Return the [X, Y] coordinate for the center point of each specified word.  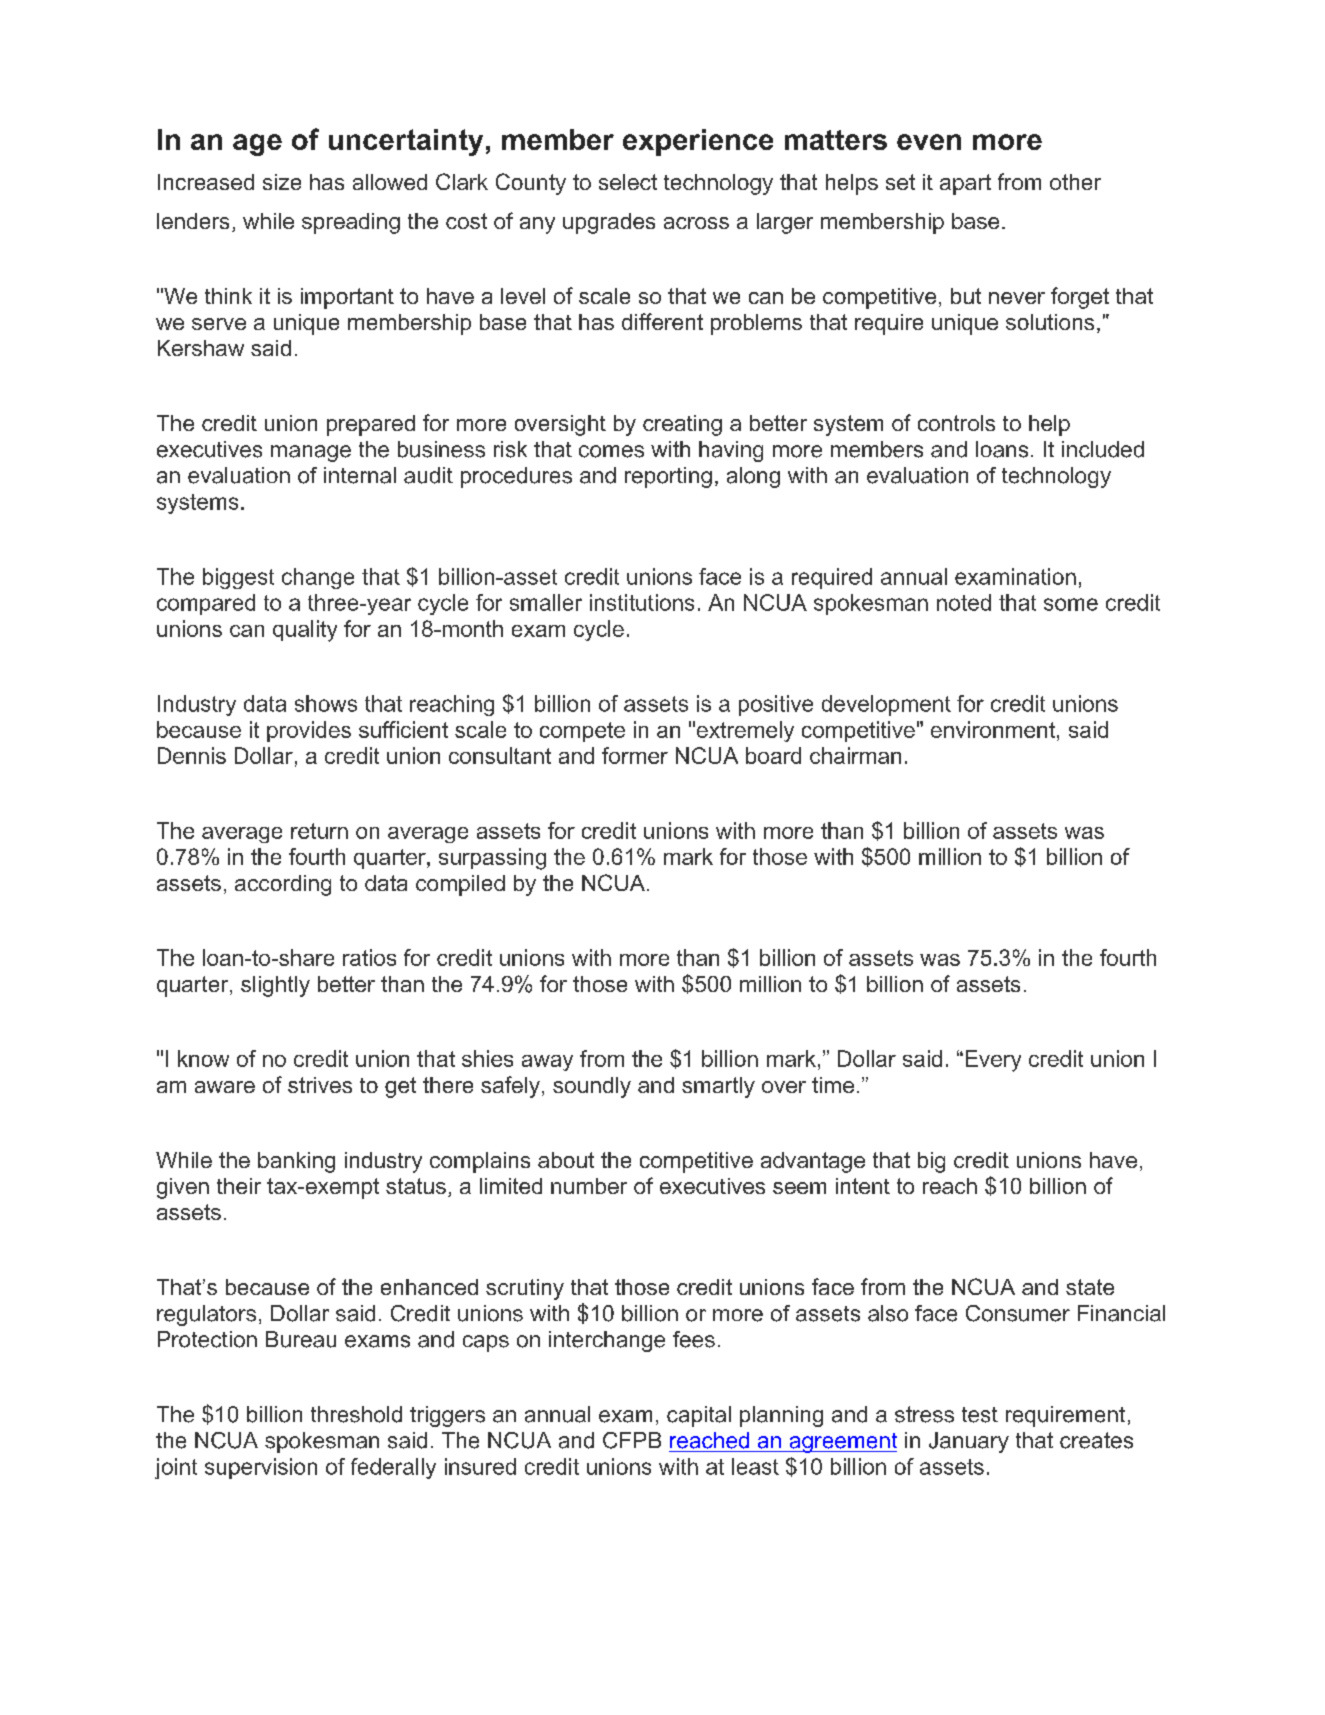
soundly [592, 1087]
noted [964, 602]
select [628, 182]
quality [305, 631]
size [282, 182]
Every [993, 1061]
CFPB [632, 1440]
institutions [642, 602]
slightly [275, 986]
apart [965, 184]
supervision [261, 1468]
